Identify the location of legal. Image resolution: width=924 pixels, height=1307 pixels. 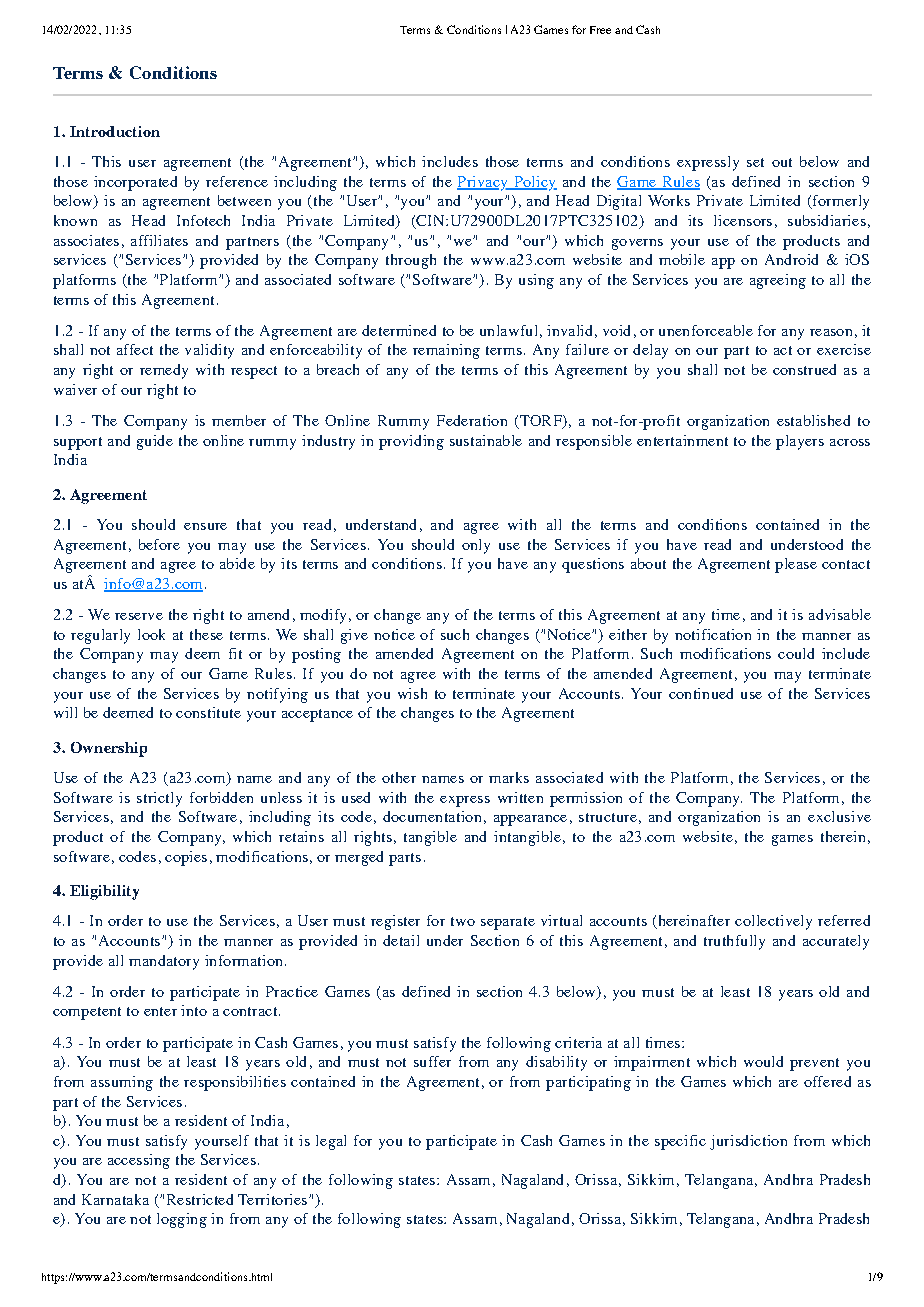
(331, 1142).
